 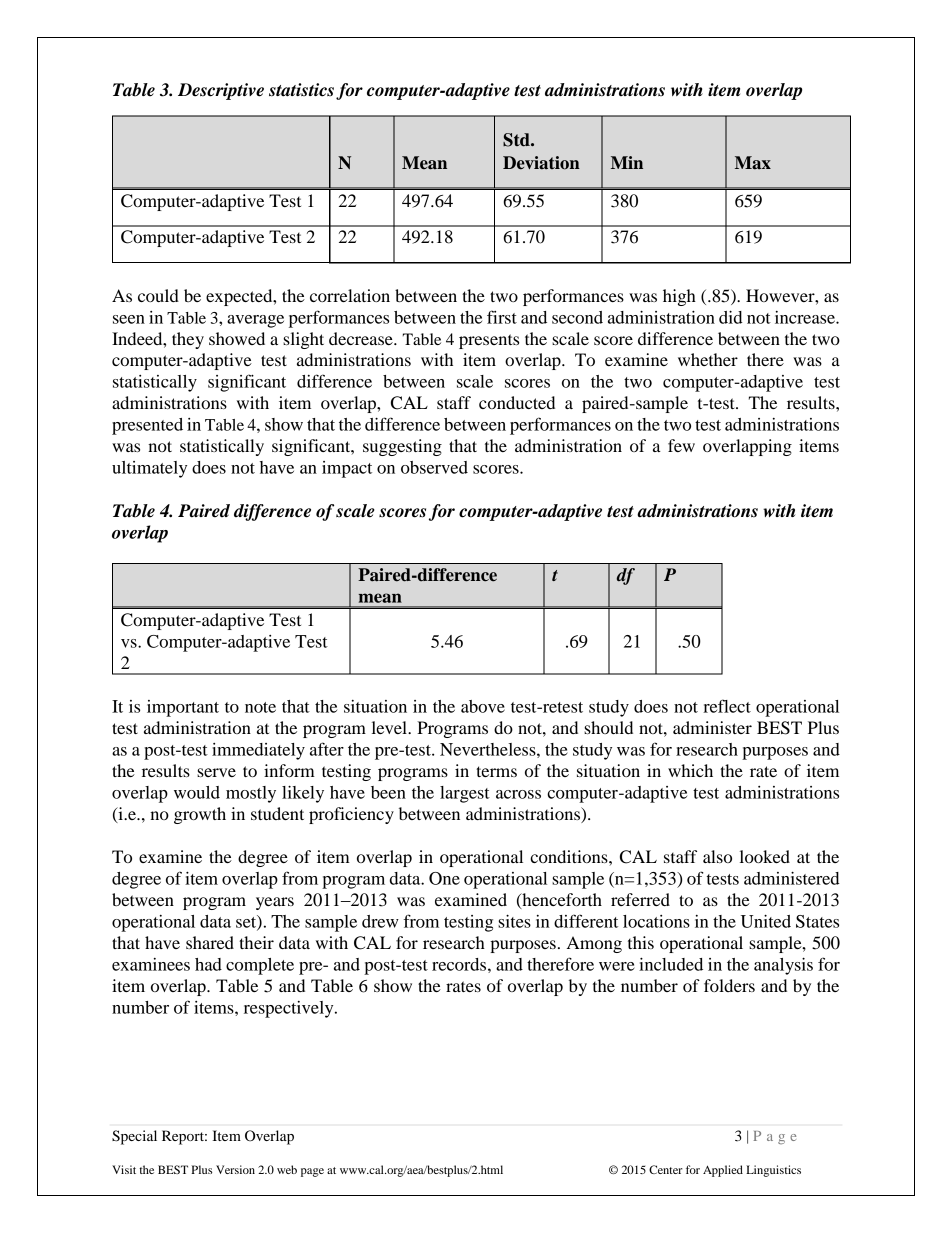 What do you see at coordinates (221, 91) in the screenshot?
I see `Descriptive` at bounding box center [221, 91].
